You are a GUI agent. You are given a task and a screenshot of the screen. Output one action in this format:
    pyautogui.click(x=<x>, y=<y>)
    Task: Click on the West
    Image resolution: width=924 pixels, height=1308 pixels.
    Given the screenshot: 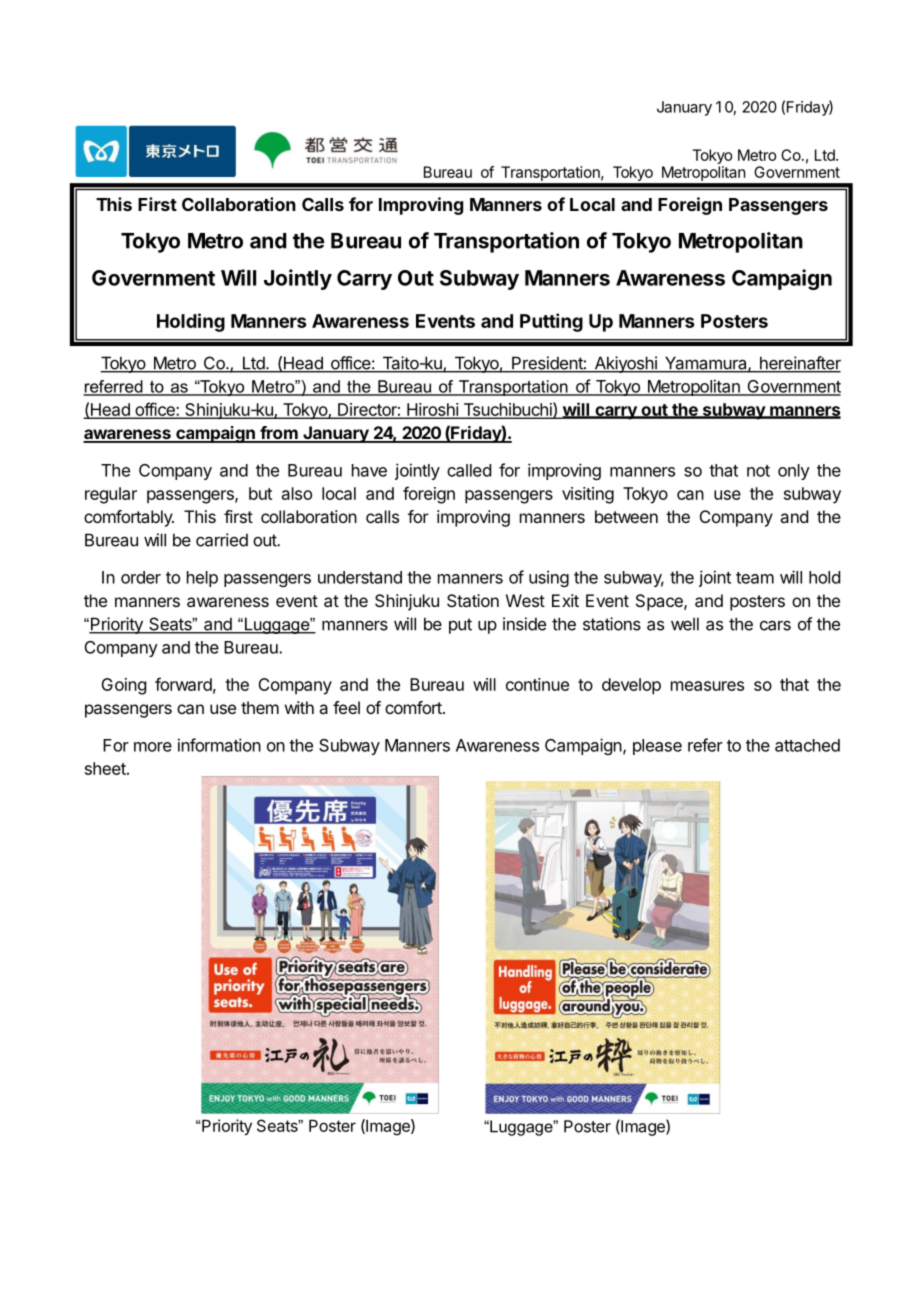 What is the action you would take?
    pyautogui.click(x=525, y=600)
